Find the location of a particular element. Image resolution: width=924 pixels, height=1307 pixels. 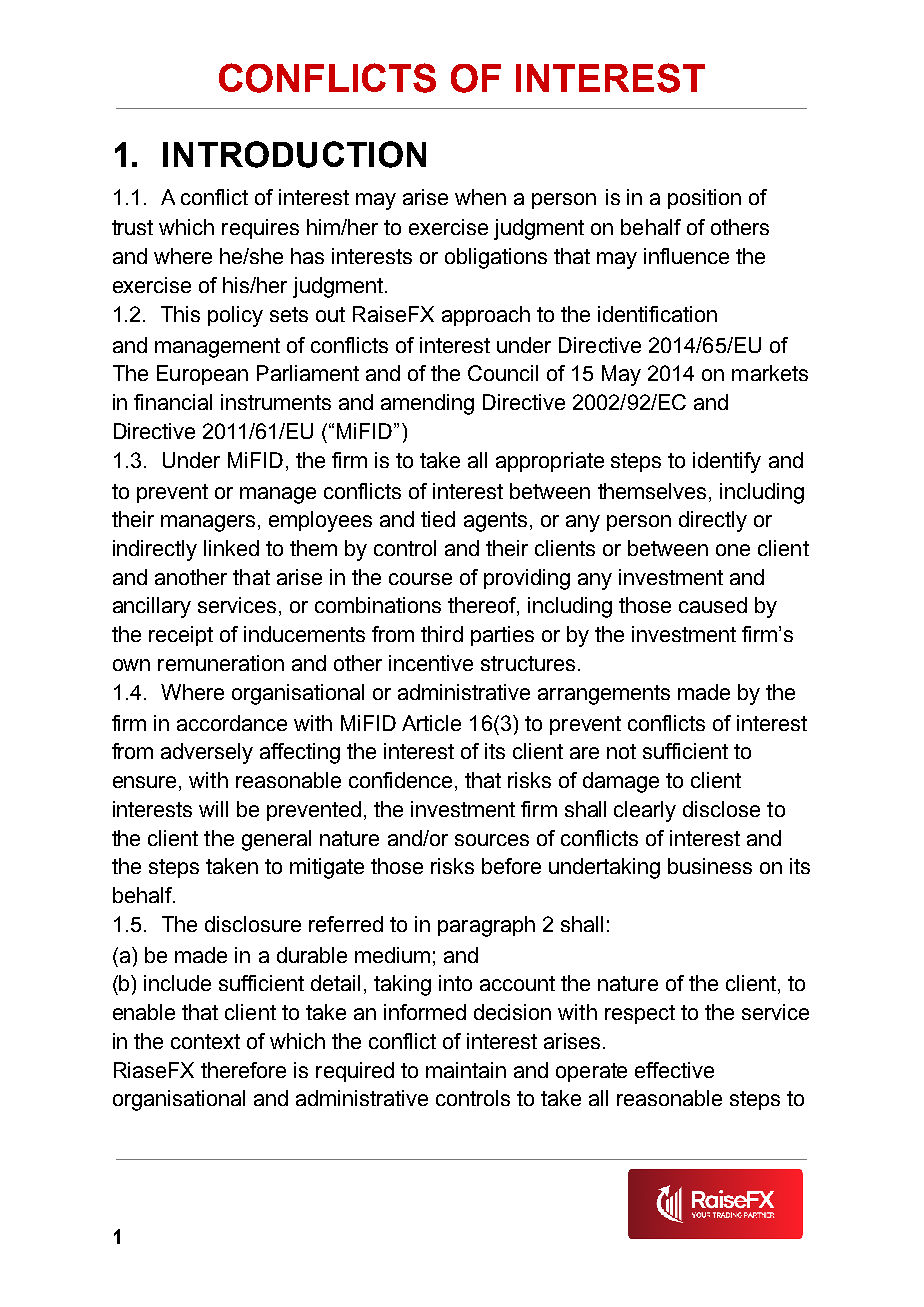

position is located at coordinates (704, 199).
